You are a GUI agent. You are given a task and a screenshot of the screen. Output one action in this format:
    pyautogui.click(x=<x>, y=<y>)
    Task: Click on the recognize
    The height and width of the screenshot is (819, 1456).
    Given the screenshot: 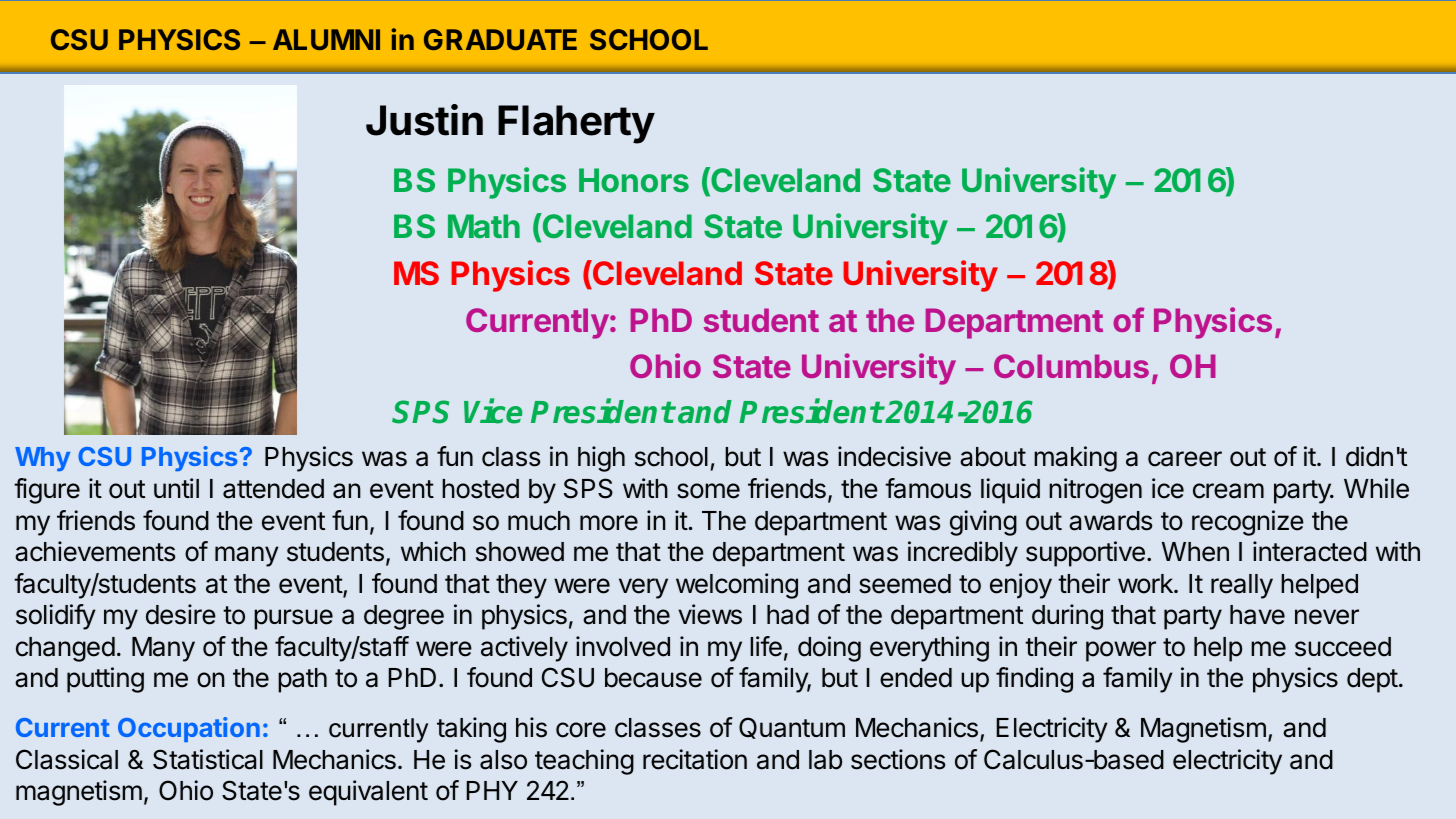 What is the action you would take?
    pyautogui.click(x=1248, y=523)
